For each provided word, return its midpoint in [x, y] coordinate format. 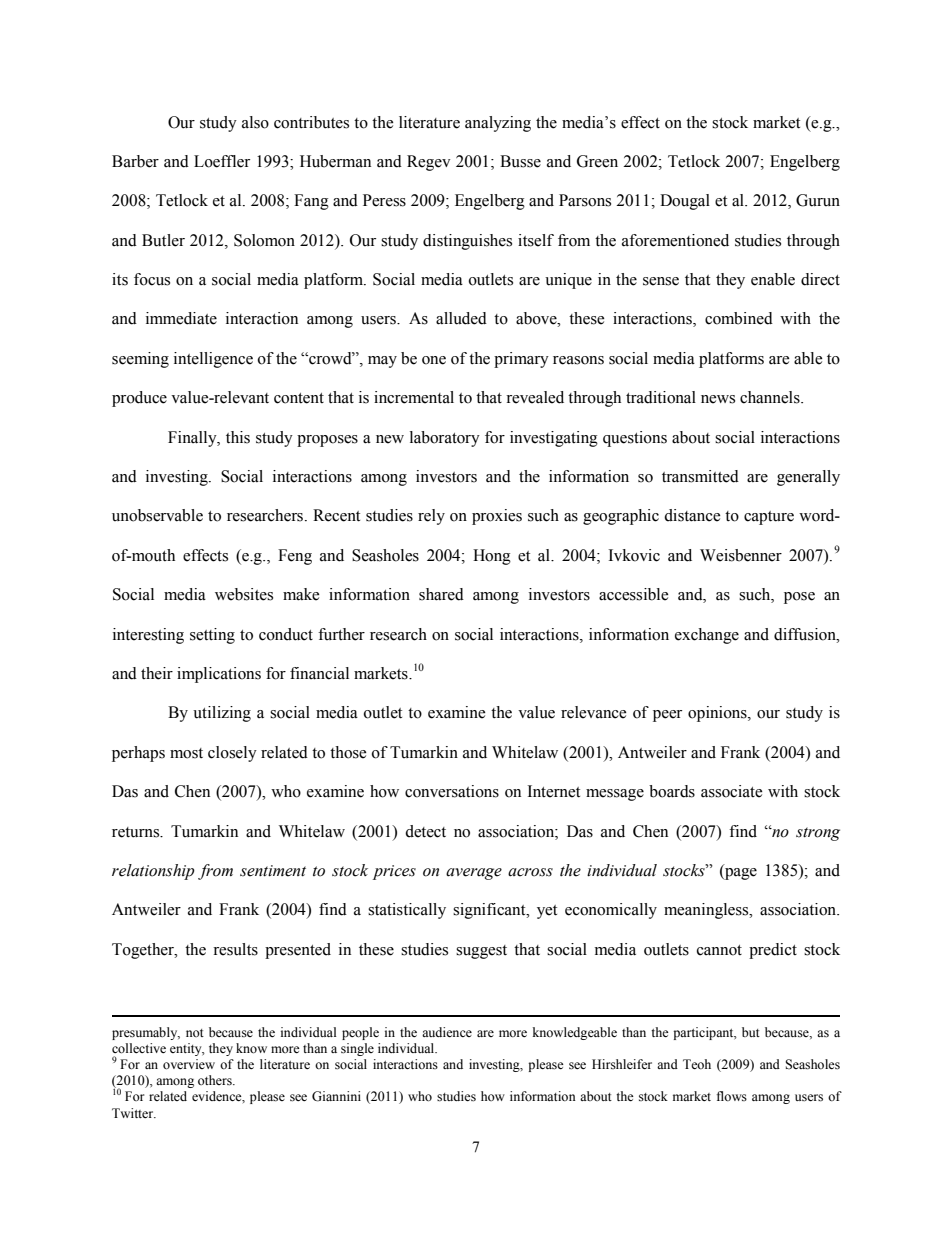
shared [441, 594]
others [216, 1080]
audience [447, 1032]
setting [212, 636]
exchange [707, 636]
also [255, 122]
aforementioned [675, 240]
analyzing [498, 124]
